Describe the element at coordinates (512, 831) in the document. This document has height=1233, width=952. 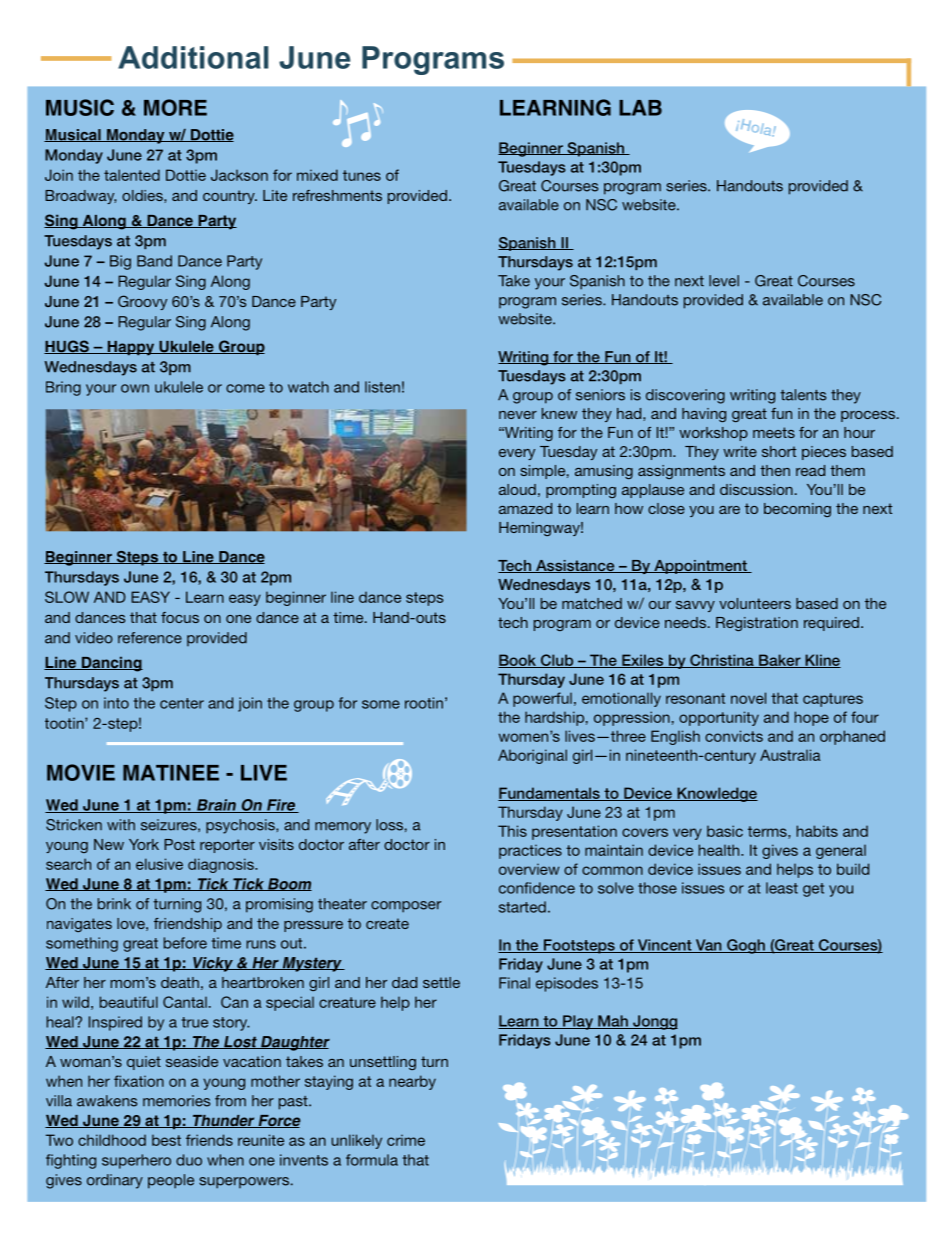
I see `This` at that location.
